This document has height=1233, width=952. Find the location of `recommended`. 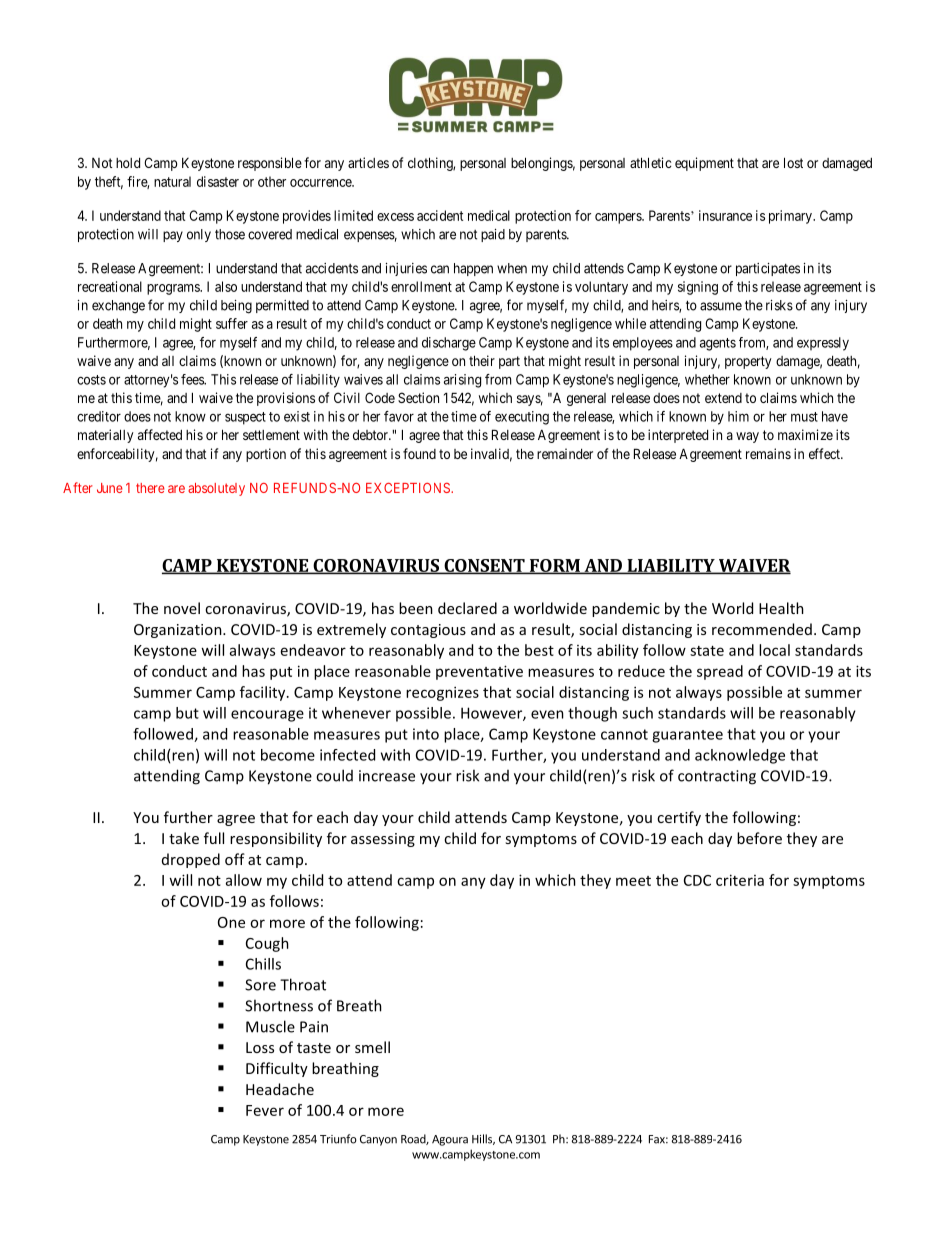

recommended is located at coordinates (762, 629).
